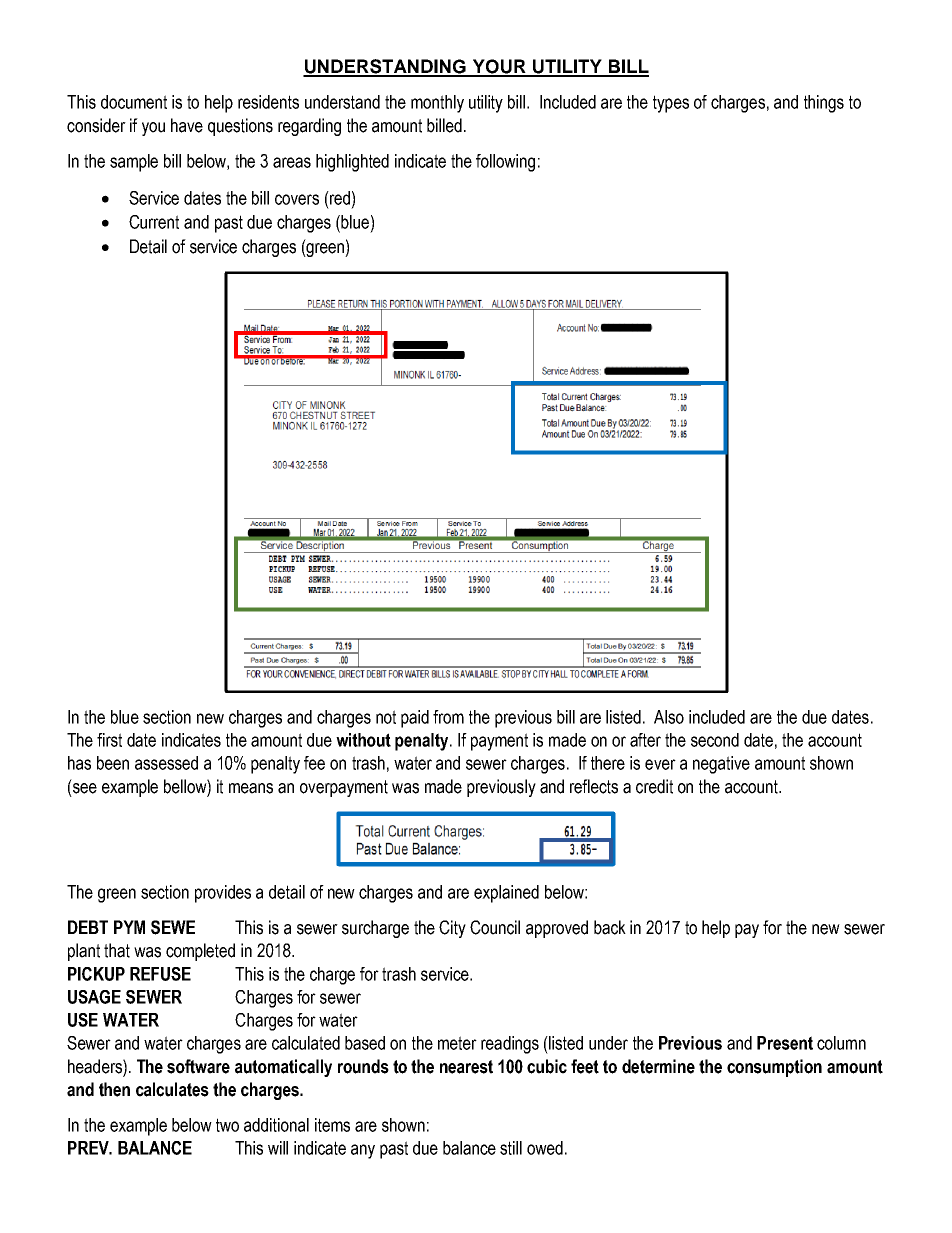 This screenshot has width=952, height=1233. I want to click on covers, so click(297, 199).
